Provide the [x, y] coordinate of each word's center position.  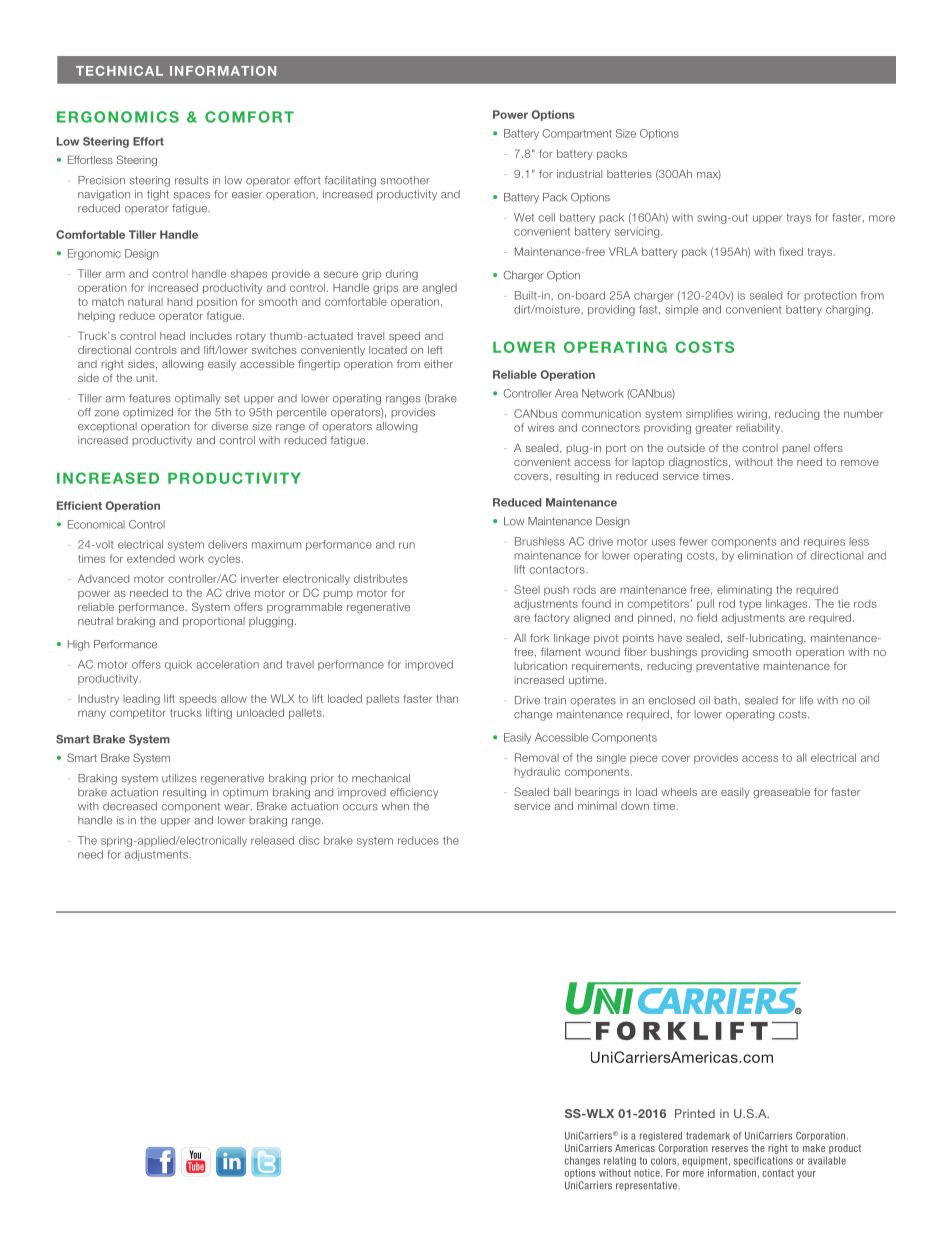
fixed [791, 251]
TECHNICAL [119, 71]
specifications [763, 1161]
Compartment [577, 134]
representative [647, 1186]
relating [620, 1161]
